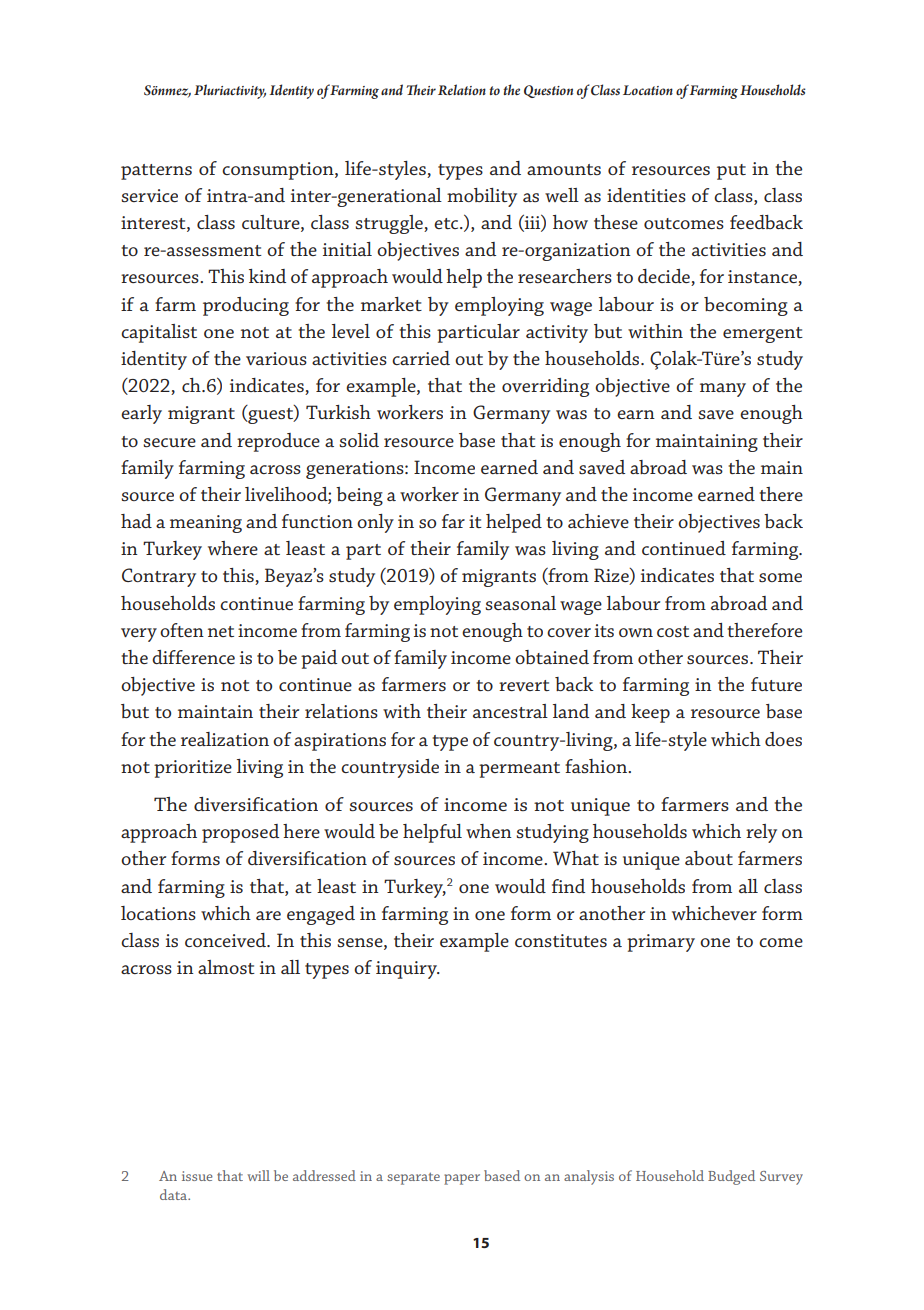 The height and width of the screenshot is (1310, 924). Describe the element at coordinates (482, 197) in the screenshot. I see `mobility` at that location.
